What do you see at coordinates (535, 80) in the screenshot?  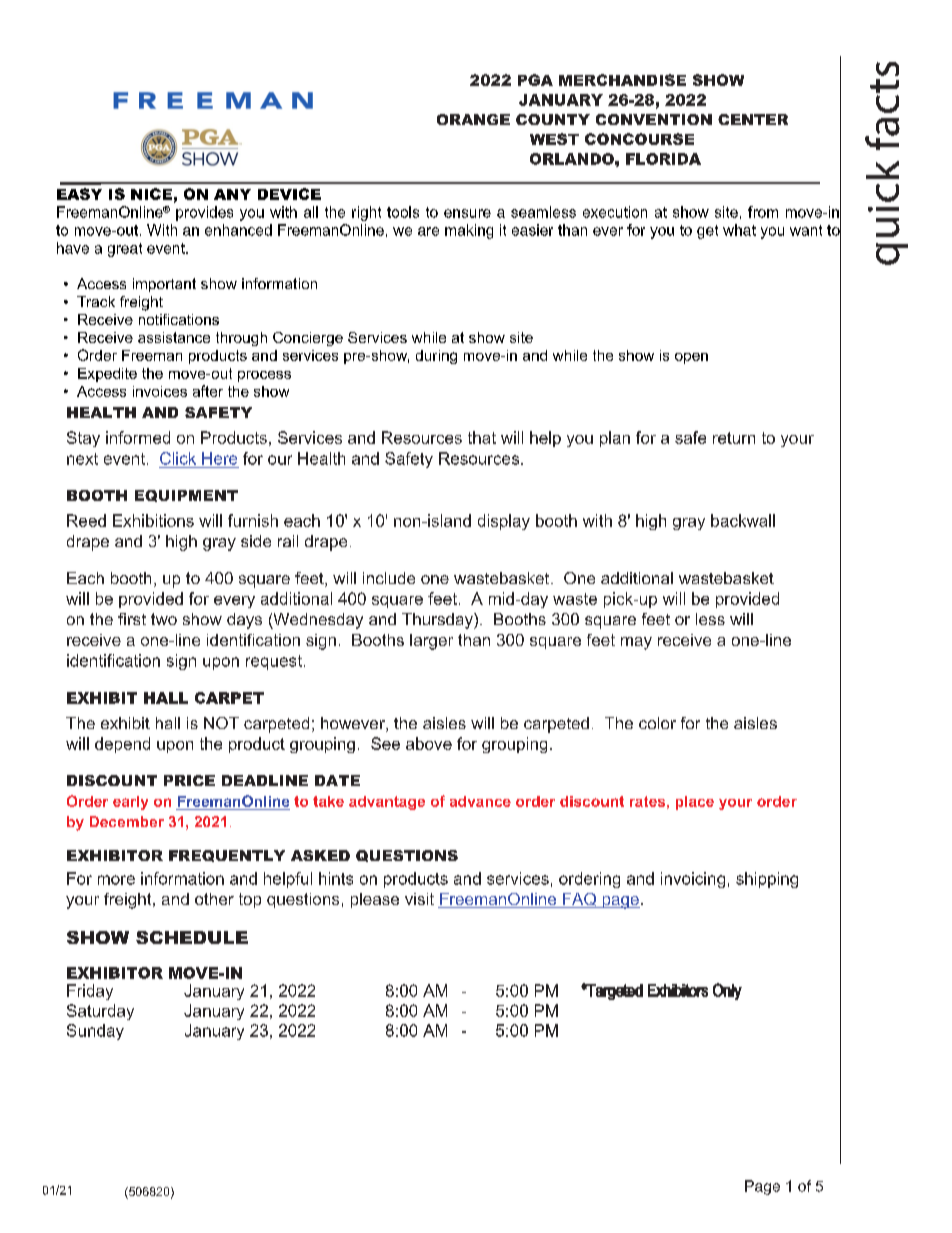 I see `PGA` at bounding box center [535, 80].
